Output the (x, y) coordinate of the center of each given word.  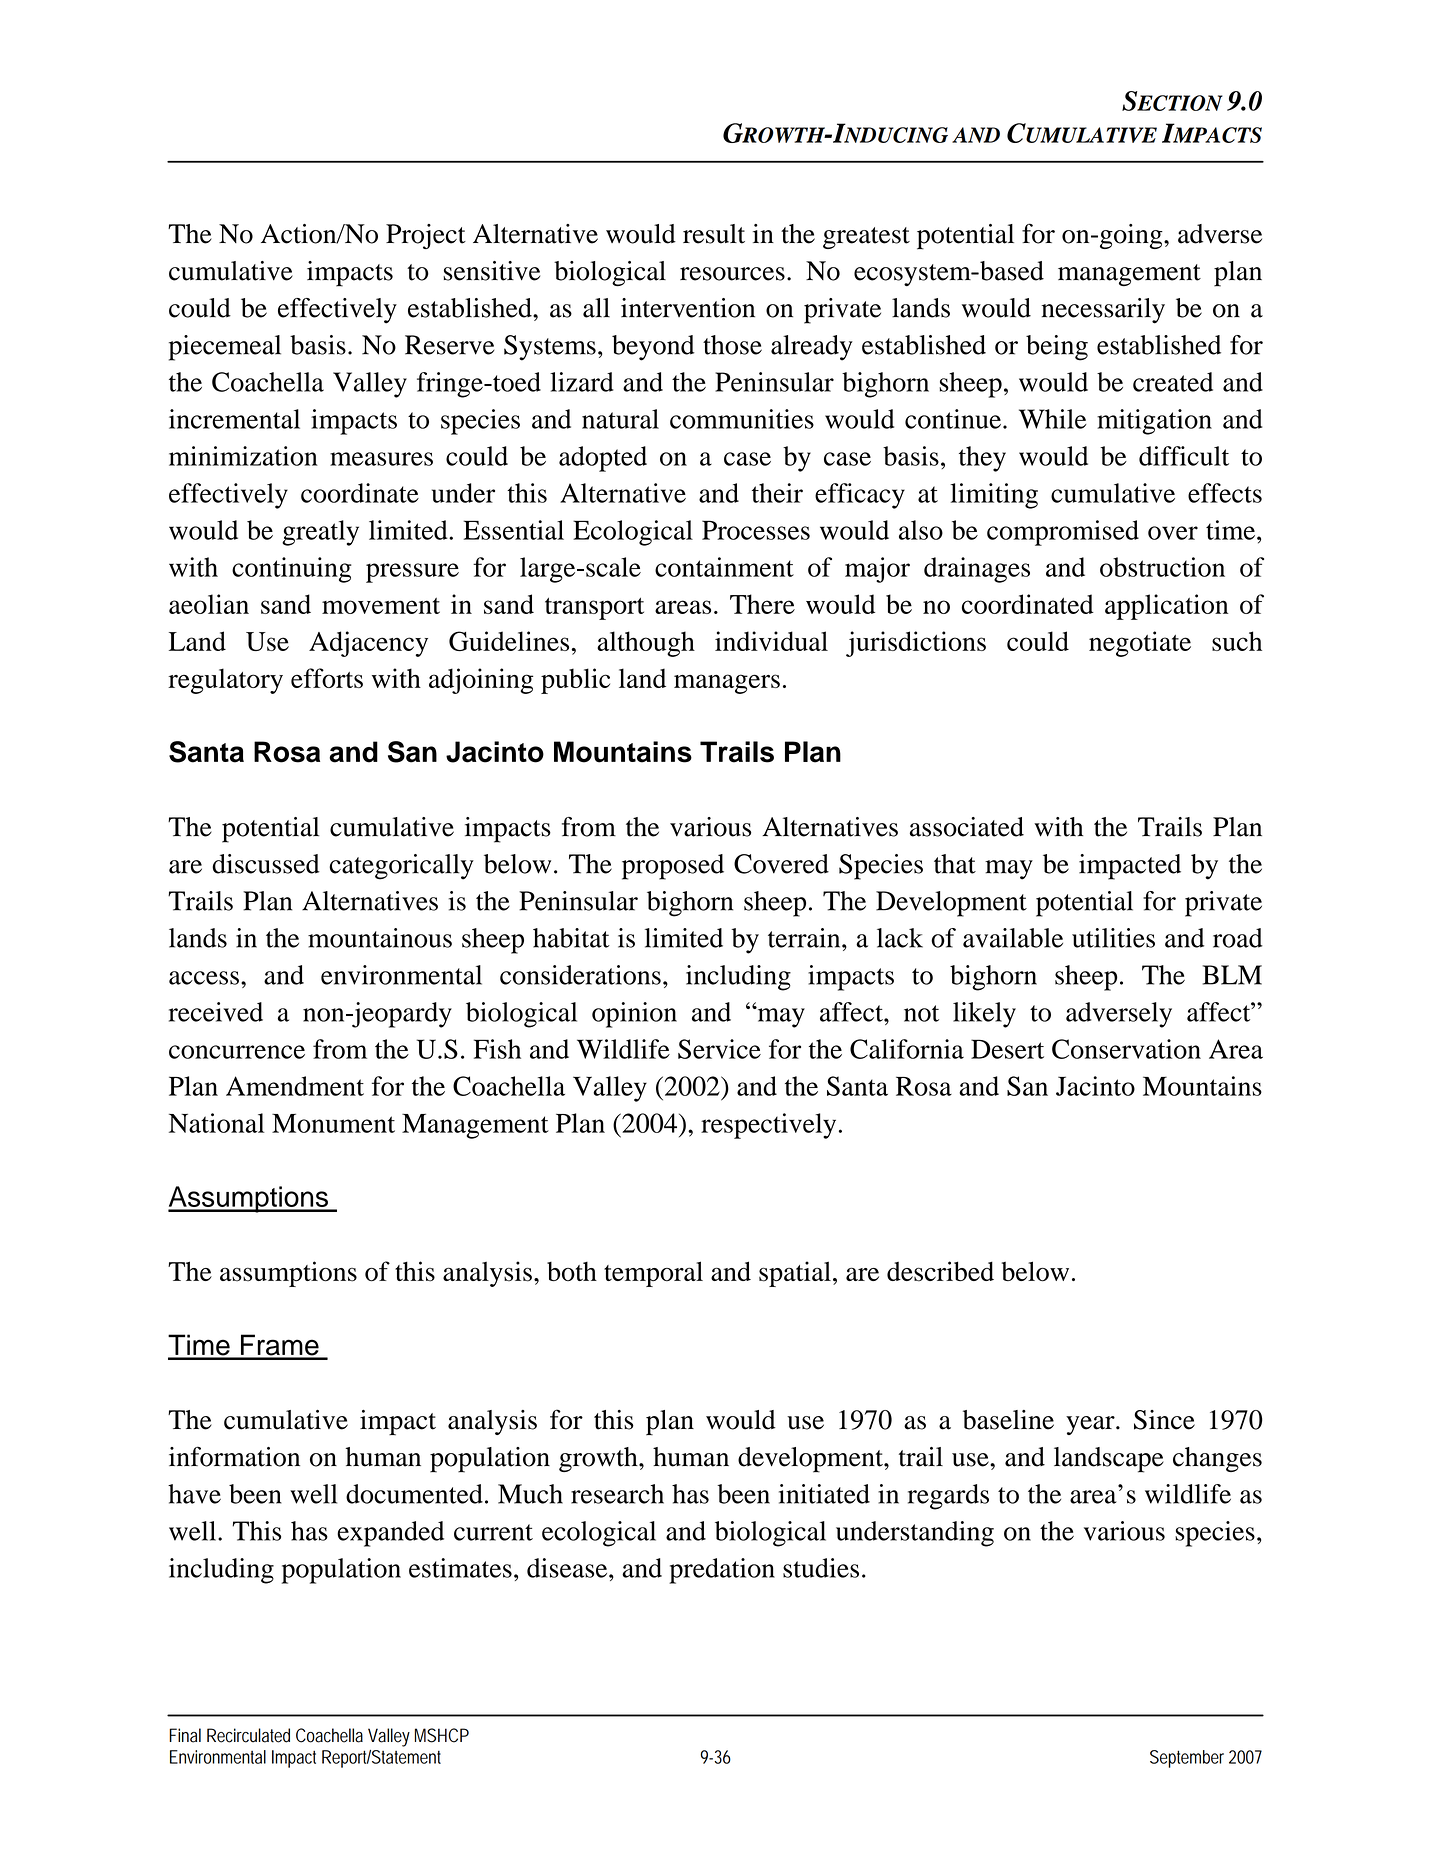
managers (727, 684)
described (940, 1271)
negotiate (1140, 644)
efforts (327, 678)
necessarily (1103, 311)
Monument (333, 1123)
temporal (653, 1274)
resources (732, 274)
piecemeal (225, 348)
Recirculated (248, 1735)
